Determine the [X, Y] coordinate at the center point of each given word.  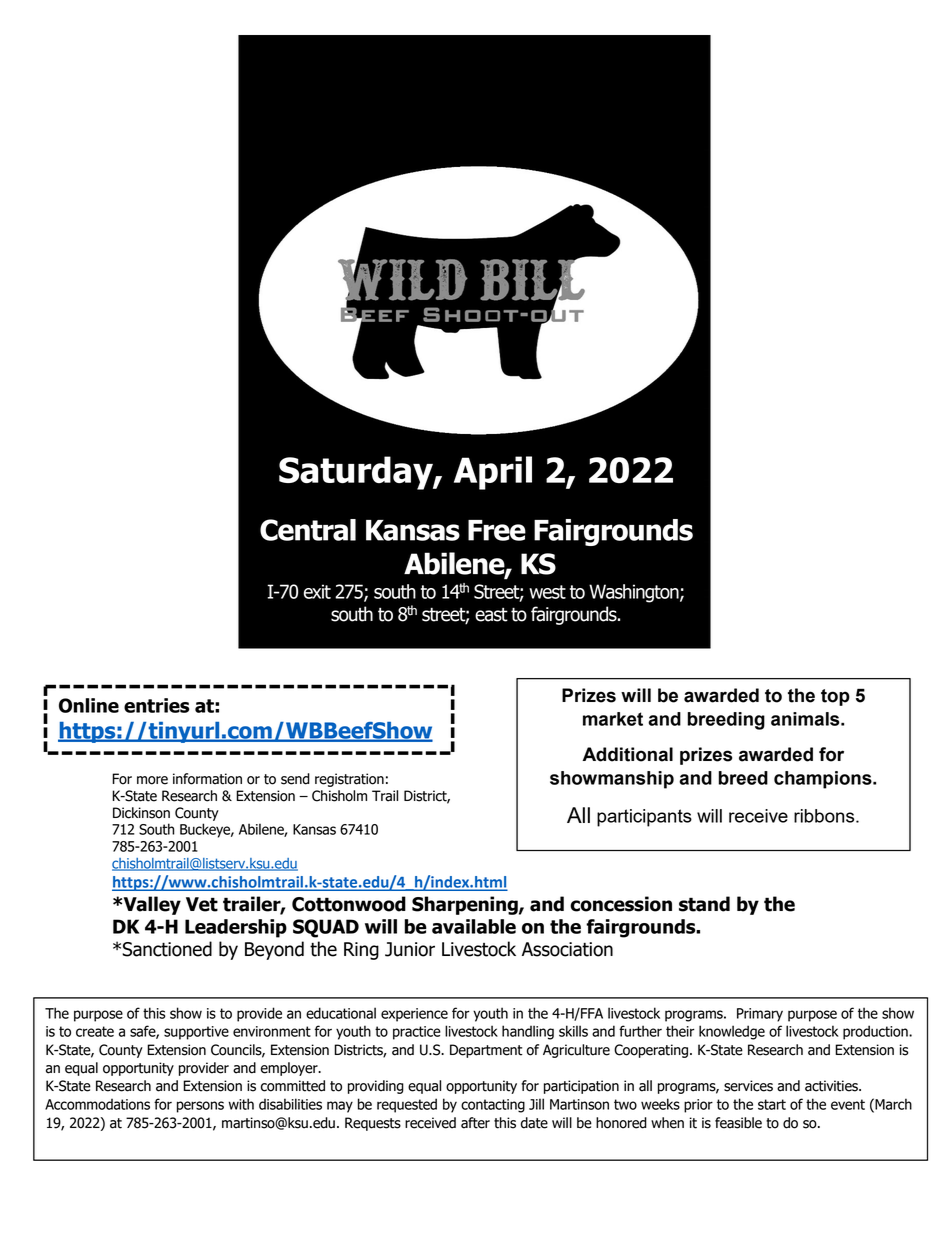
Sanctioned [167, 949]
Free [497, 530]
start [772, 1104]
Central [308, 530]
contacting [493, 1106]
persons [200, 1107]
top [835, 697]
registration [349, 780]
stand [704, 904]
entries [157, 705]
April [493, 473]
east [491, 615]
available [474, 926]
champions [824, 780]
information [207, 779]
